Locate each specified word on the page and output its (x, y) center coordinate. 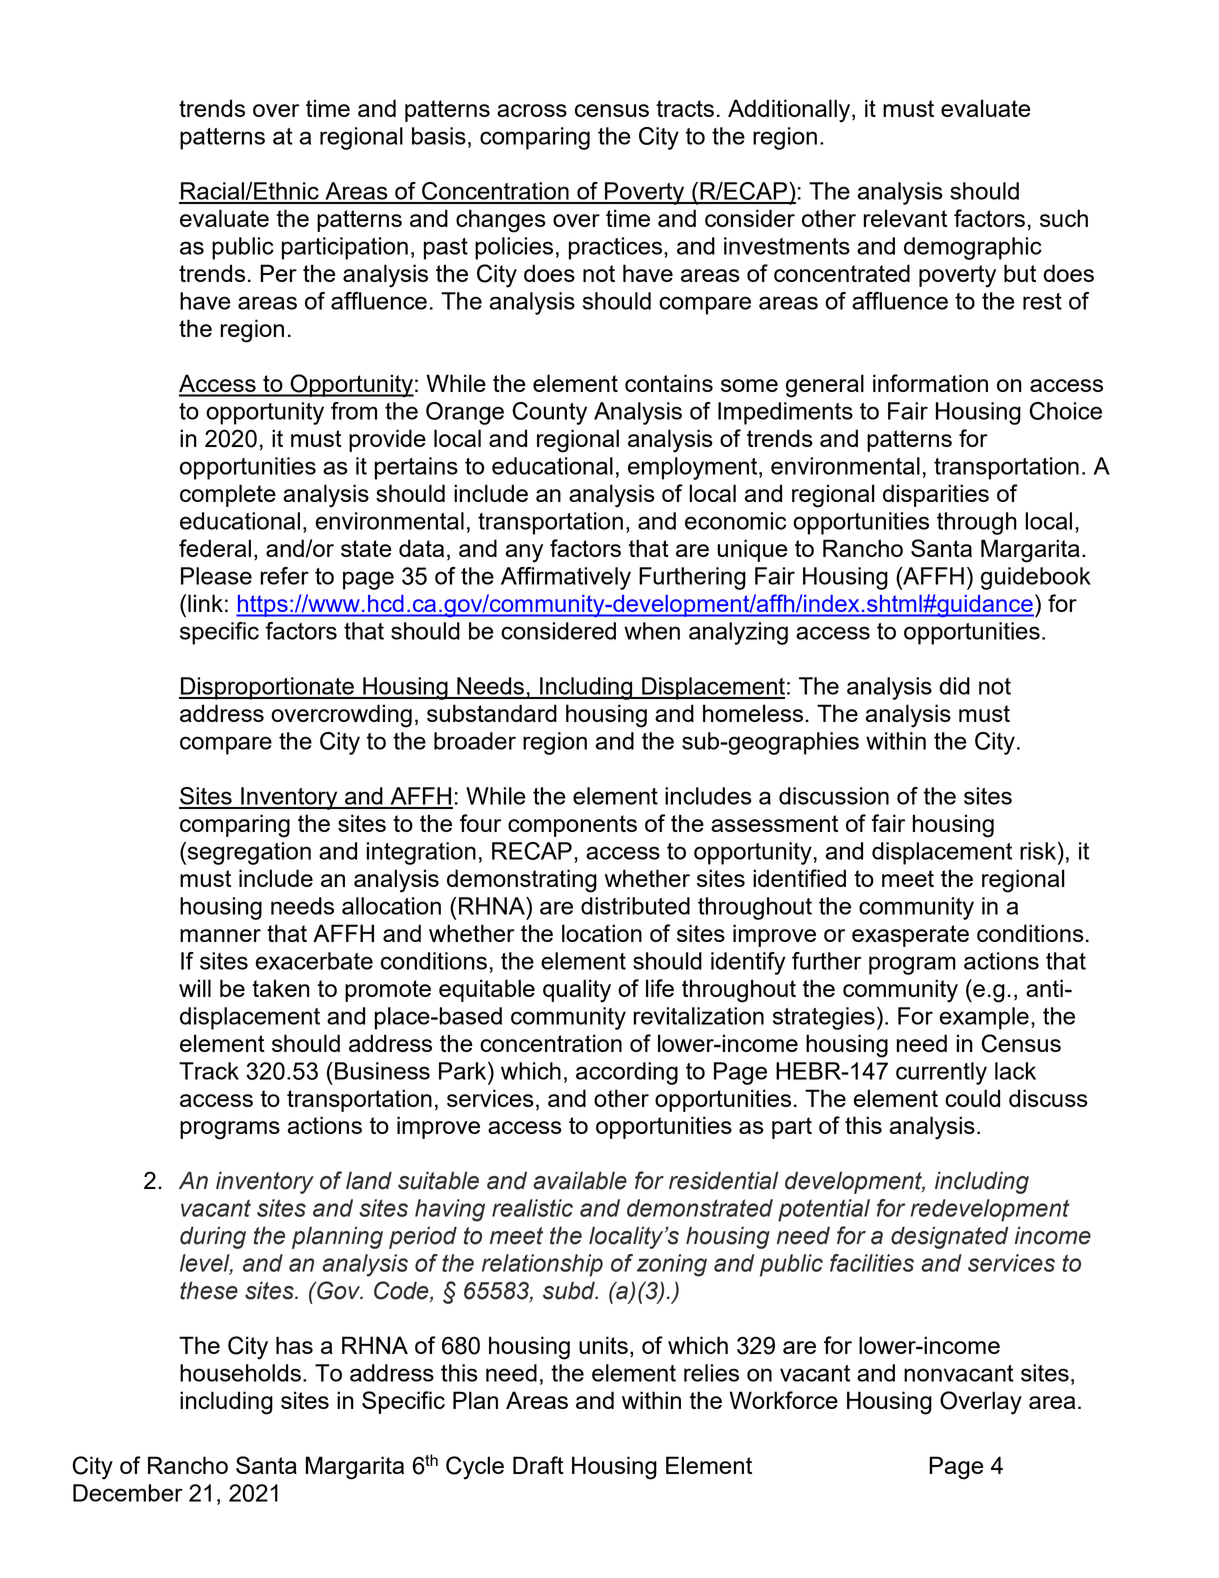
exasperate (910, 936)
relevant (905, 218)
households (240, 1373)
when (652, 631)
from (354, 411)
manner (220, 935)
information (930, 383)
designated (949, 1237)
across (532, 110)
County (549, 413)
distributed (635, 906)
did (954, 686)
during (213, 1237)
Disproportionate (267, 688)
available (580, 1180)
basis (439, 136)
